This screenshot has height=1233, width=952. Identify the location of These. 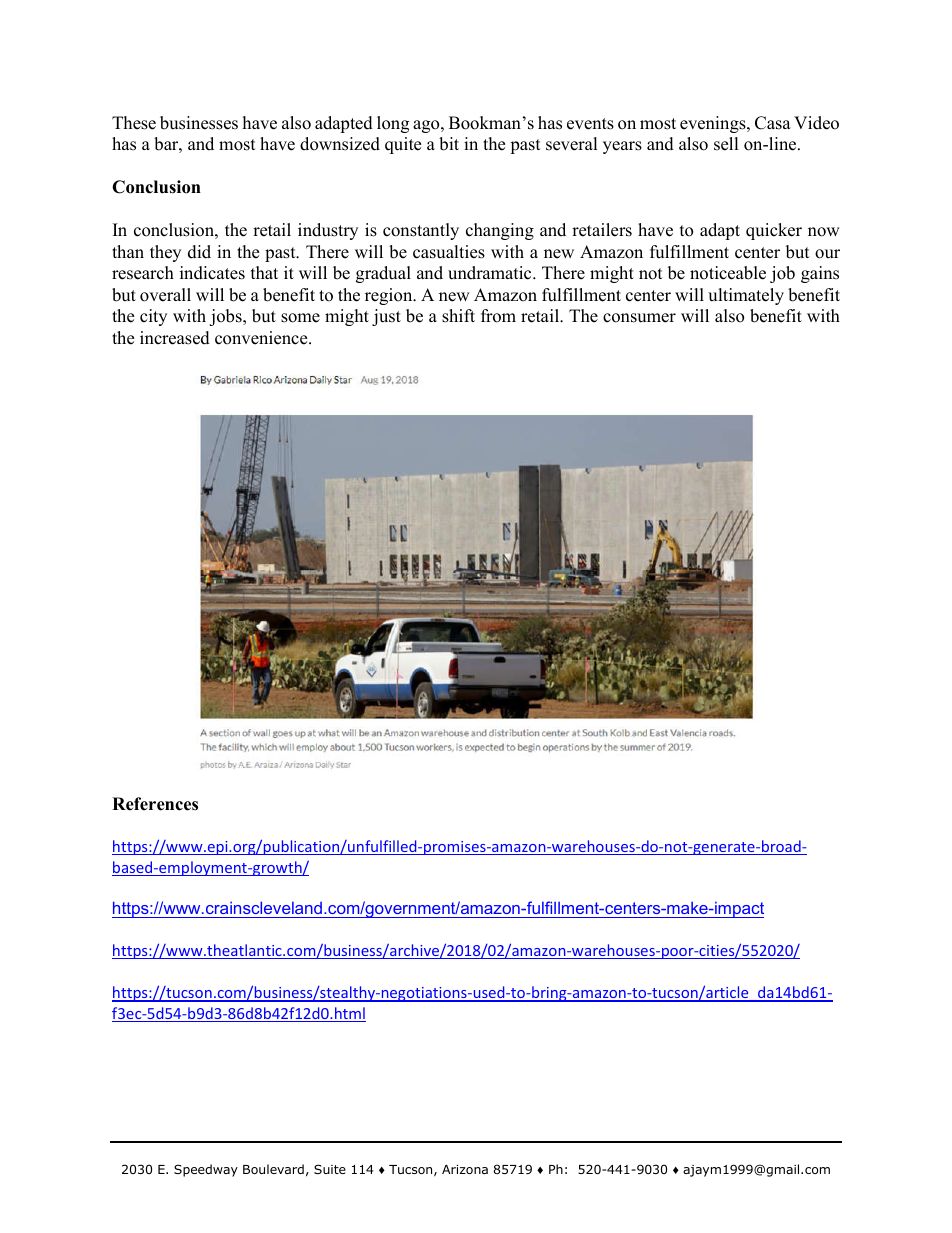
(134, 123).
